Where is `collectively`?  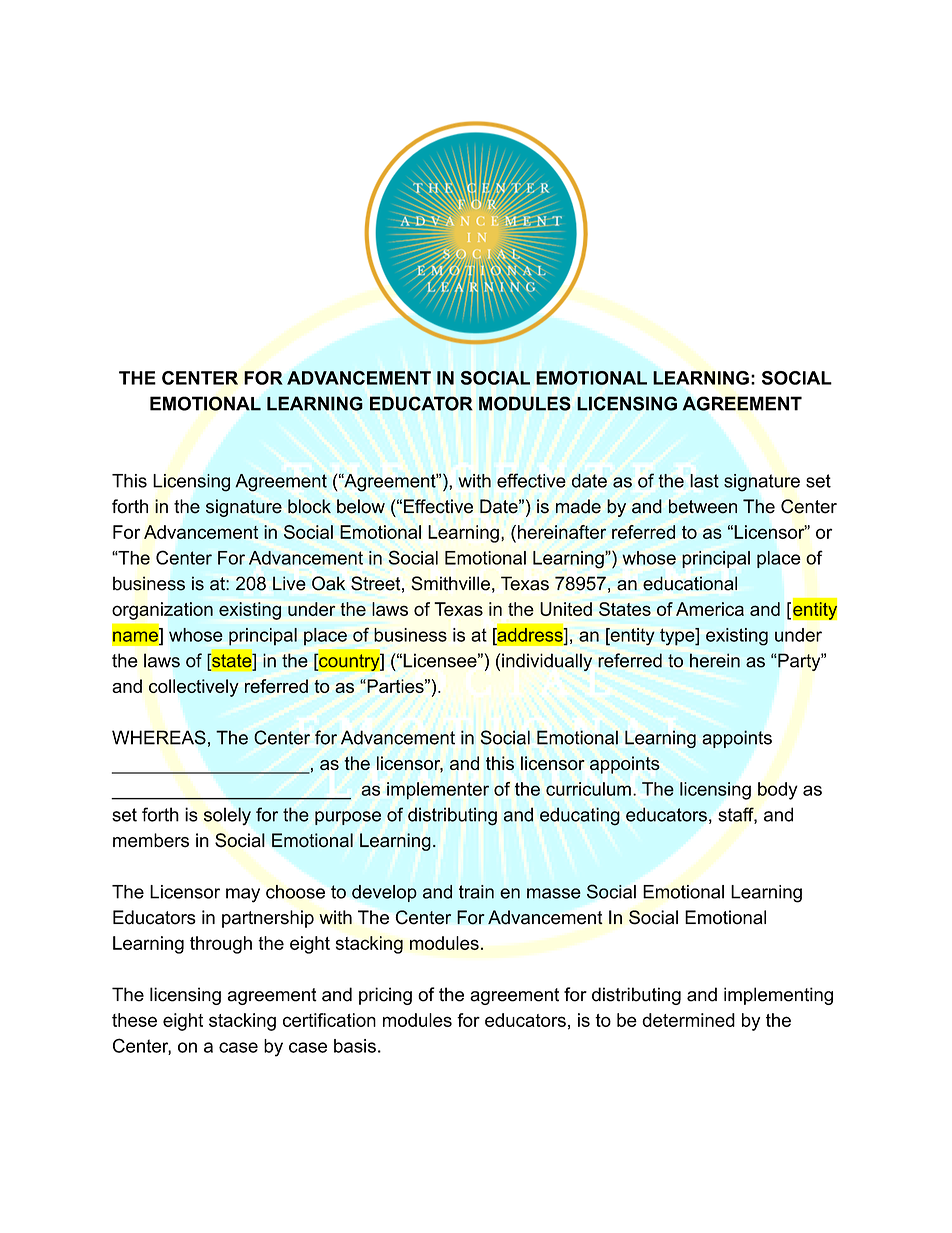
collectively is located at coordinates (194, 688).
